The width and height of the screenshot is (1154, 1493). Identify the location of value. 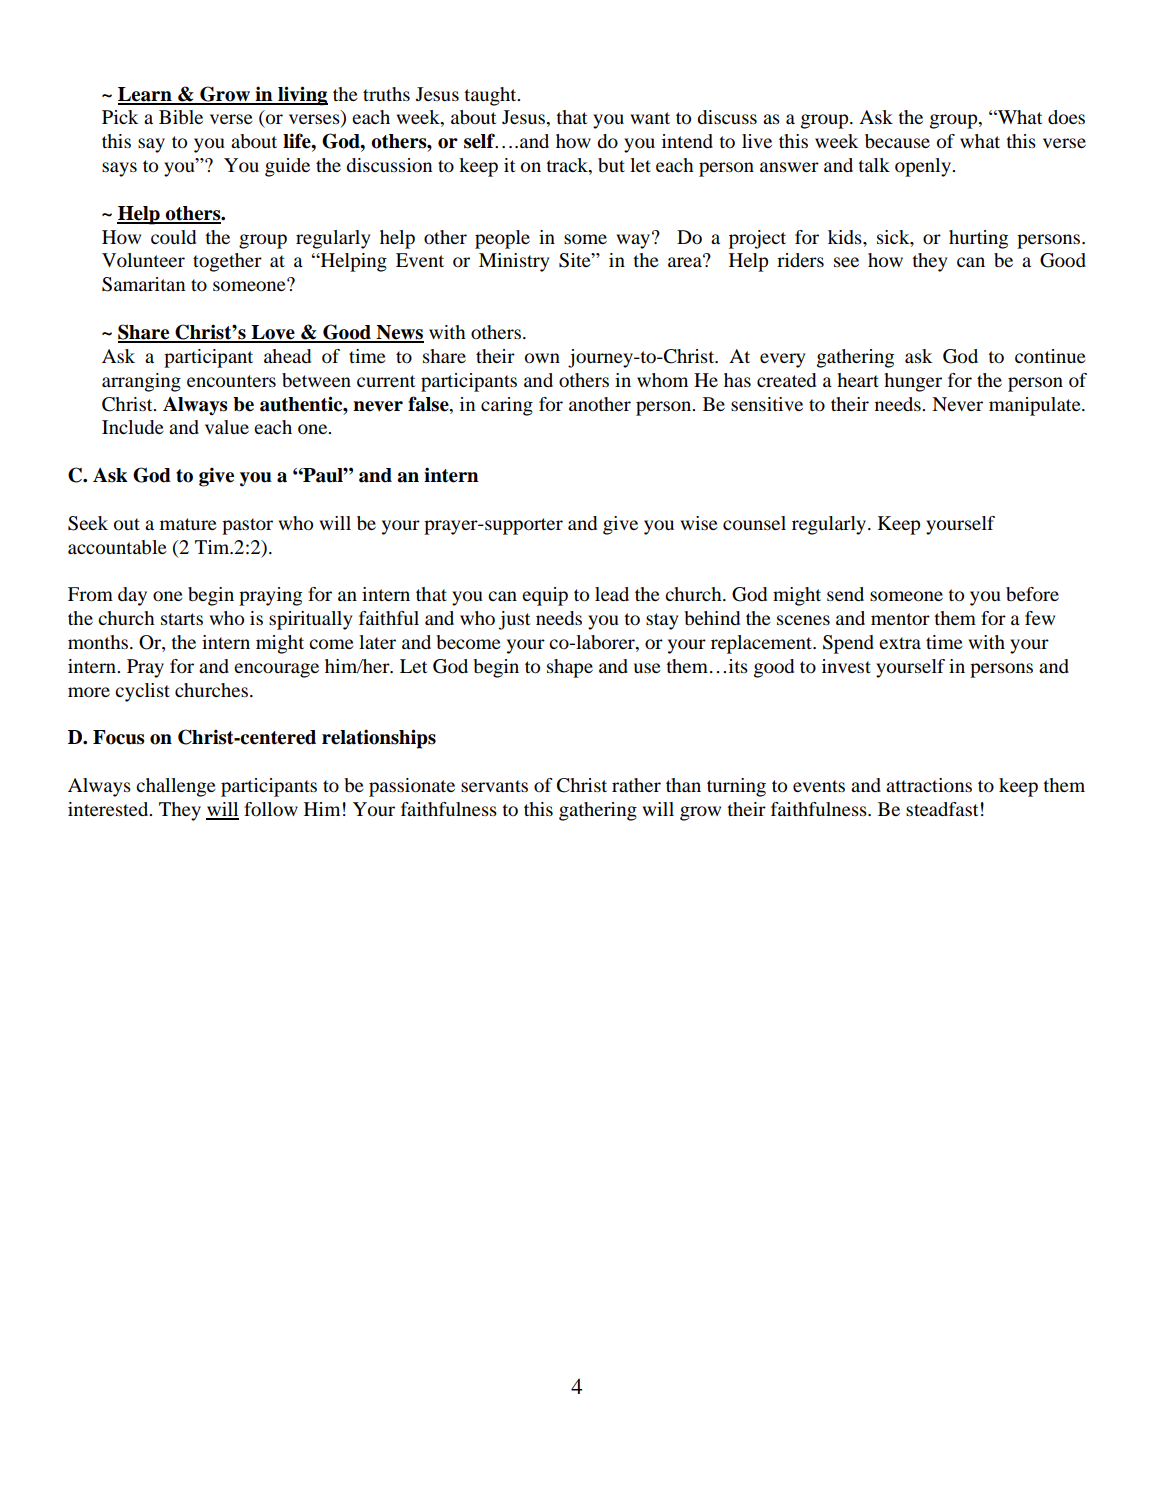
(227, 427).
